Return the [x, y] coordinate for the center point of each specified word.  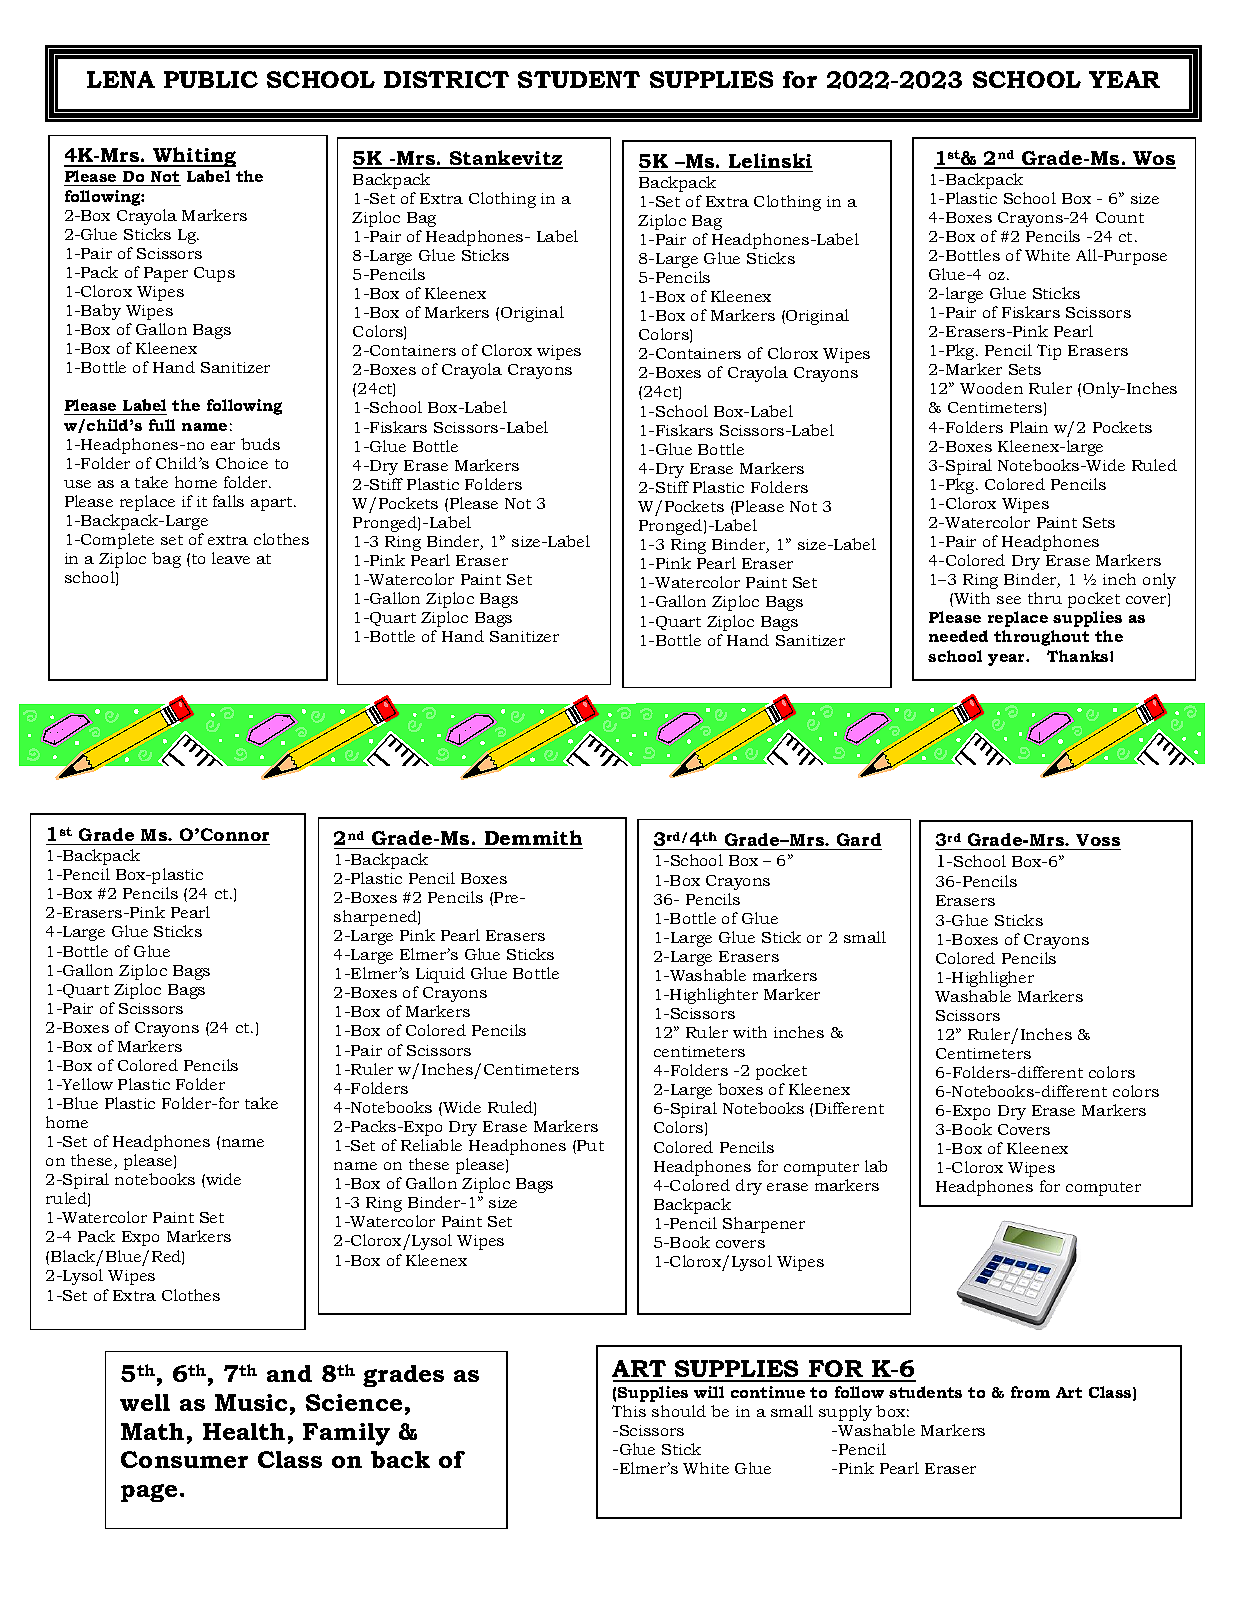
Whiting [194, 157]
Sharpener [764, 1225]
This [629, 1411]
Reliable [431, 1145]
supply [845, 1413]
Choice [242, 463]
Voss [1098, 840]
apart [273, 504]
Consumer [184, 1459]
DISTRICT [446, 79]
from [1030, 1392]
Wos [1154, 159]
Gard [859, 839]
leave [231, 558]
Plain [1029, 427]
